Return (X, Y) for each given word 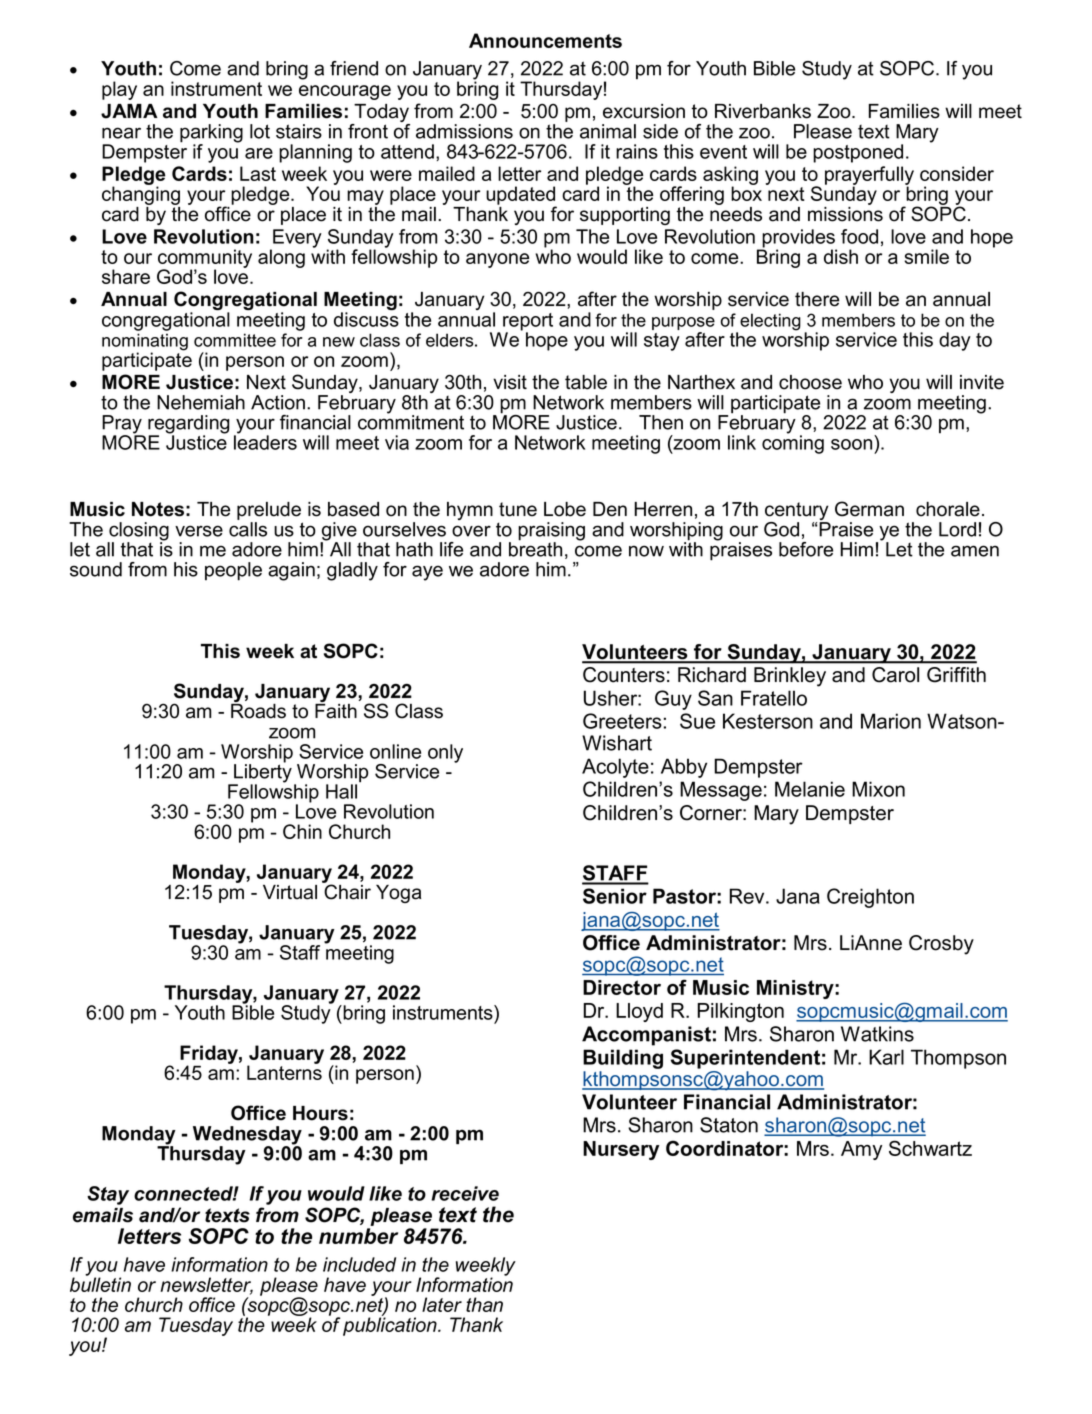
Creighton (870, 898)
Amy (861, 1150)
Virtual (290, 892)
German (869, 509)
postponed (858, 153)
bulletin (100, 1283)
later (442, 1304)
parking (211, 134)
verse (199, 531)
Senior (615, 896)
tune (518, 509)
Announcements (545, 40)
